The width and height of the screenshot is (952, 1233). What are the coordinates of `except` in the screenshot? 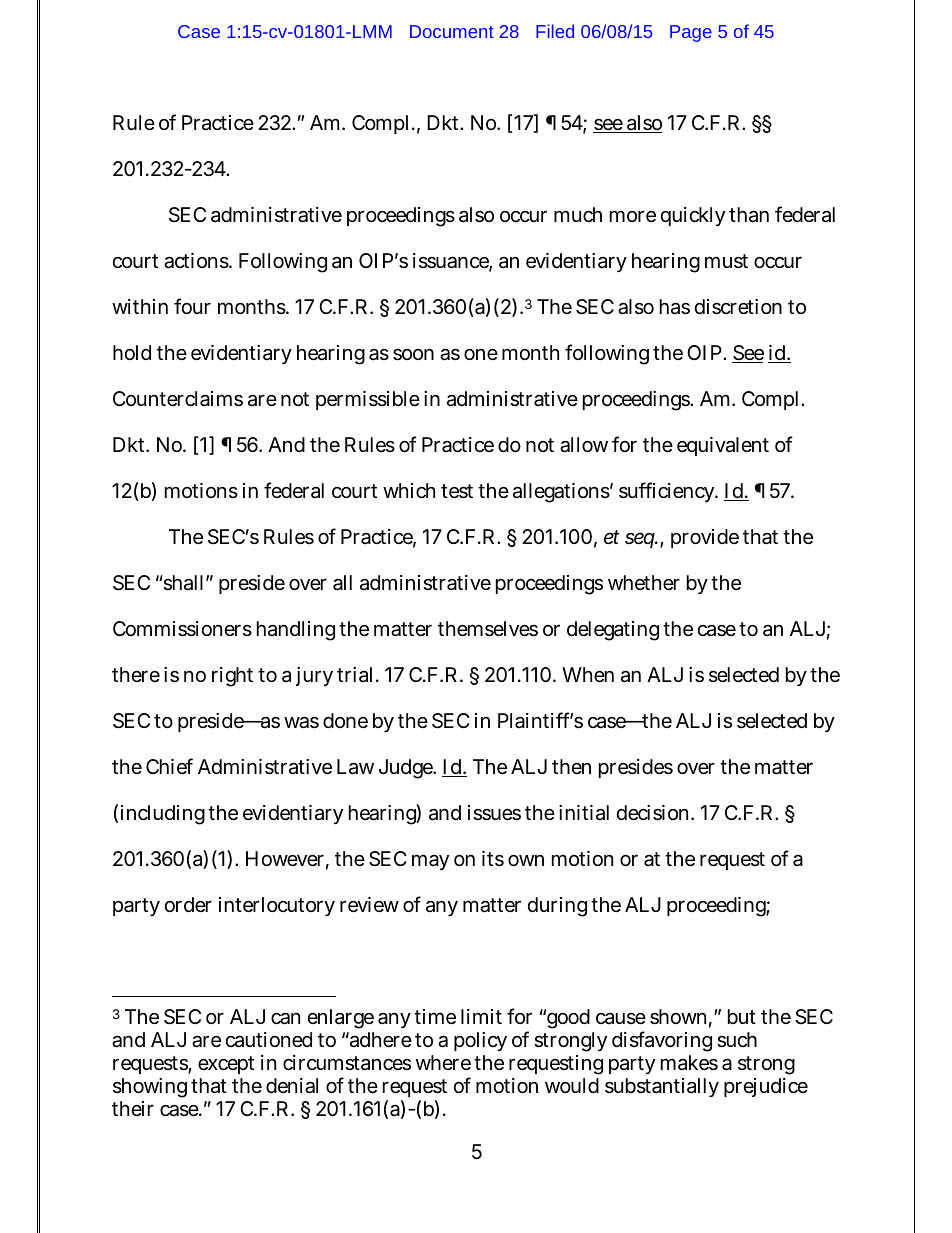 It's located at (226, 1065).
